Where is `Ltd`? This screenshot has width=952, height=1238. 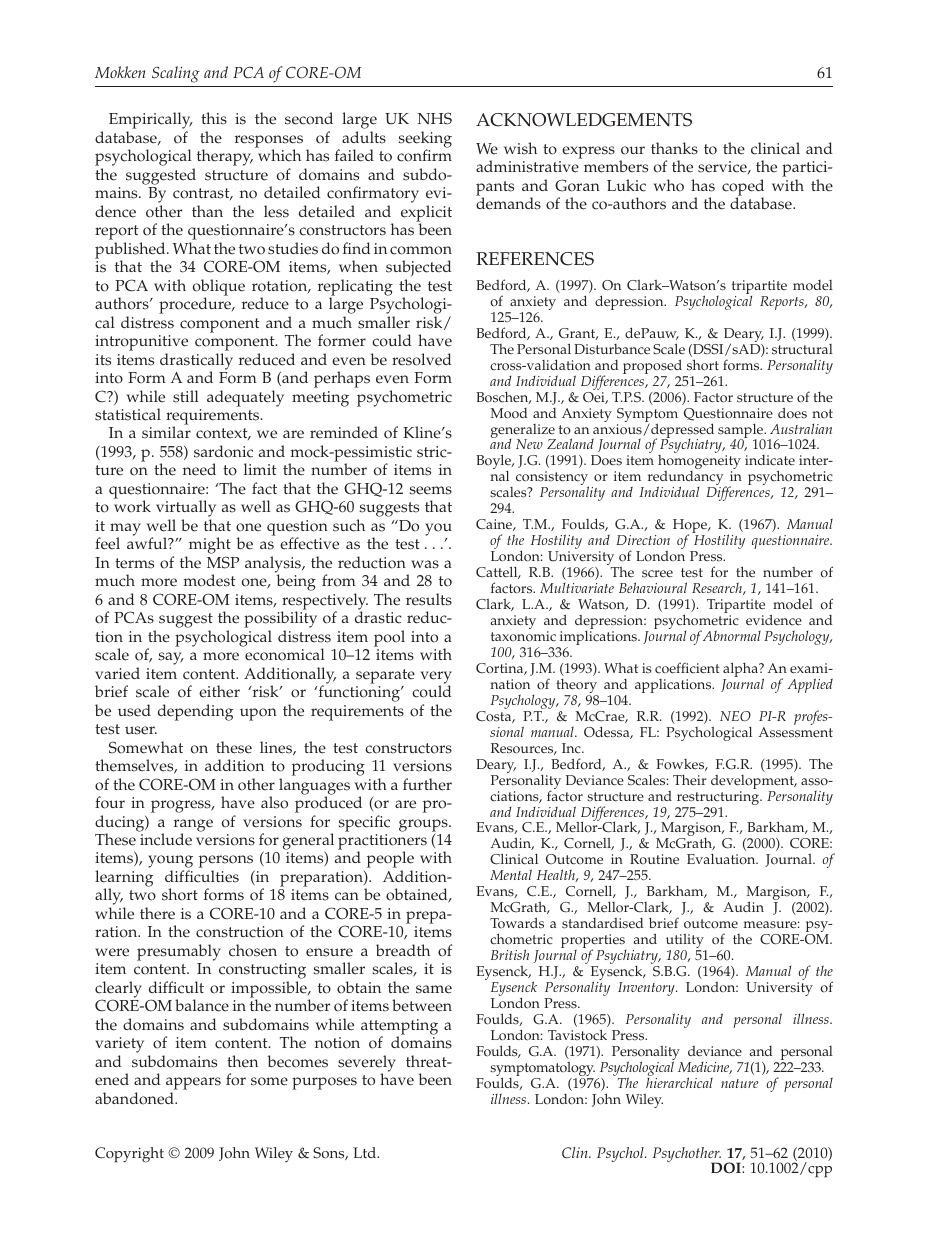 Ltd is located at coordinates (366, 1152).
